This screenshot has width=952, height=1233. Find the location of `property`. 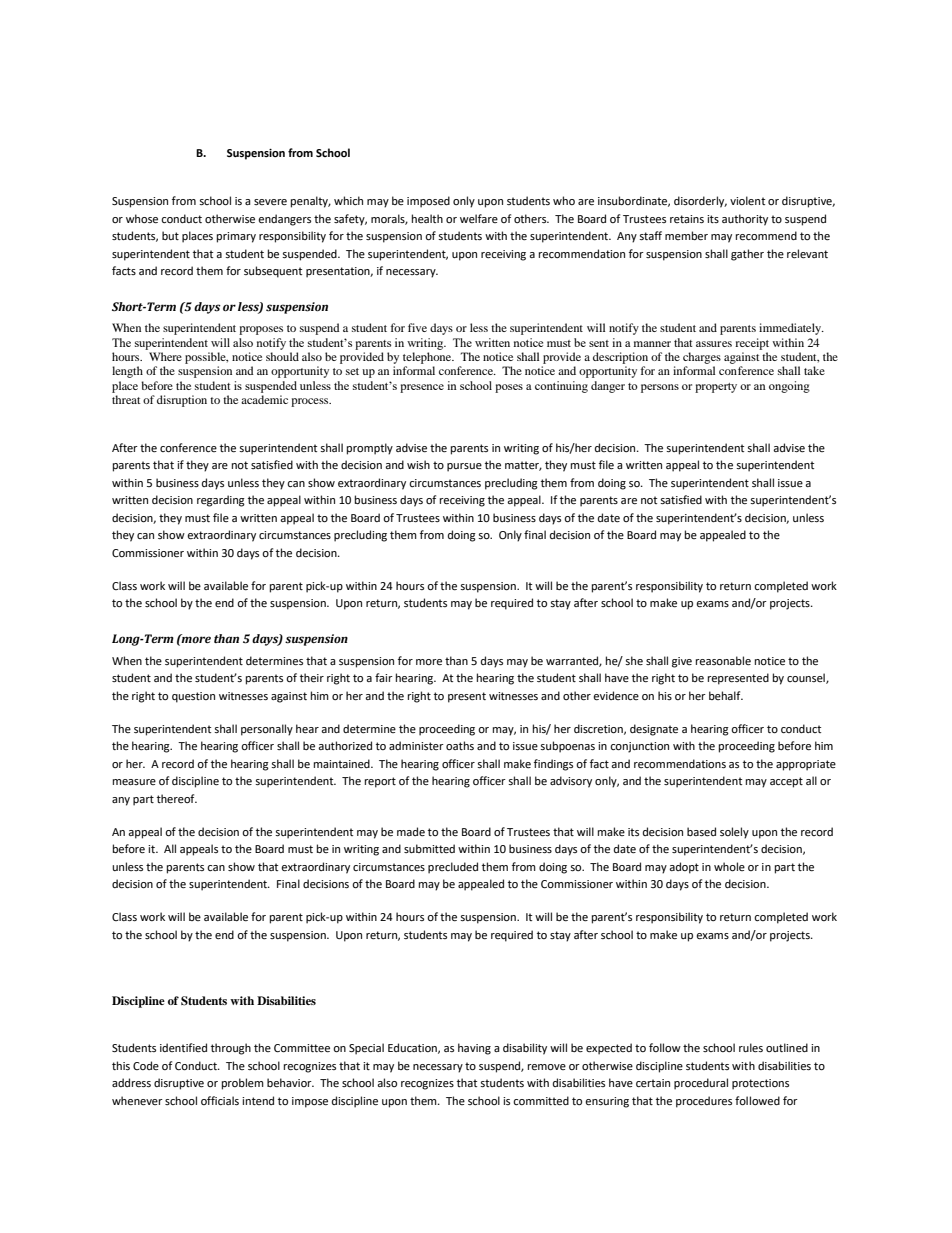

property is located at coordinates (716, 388).
